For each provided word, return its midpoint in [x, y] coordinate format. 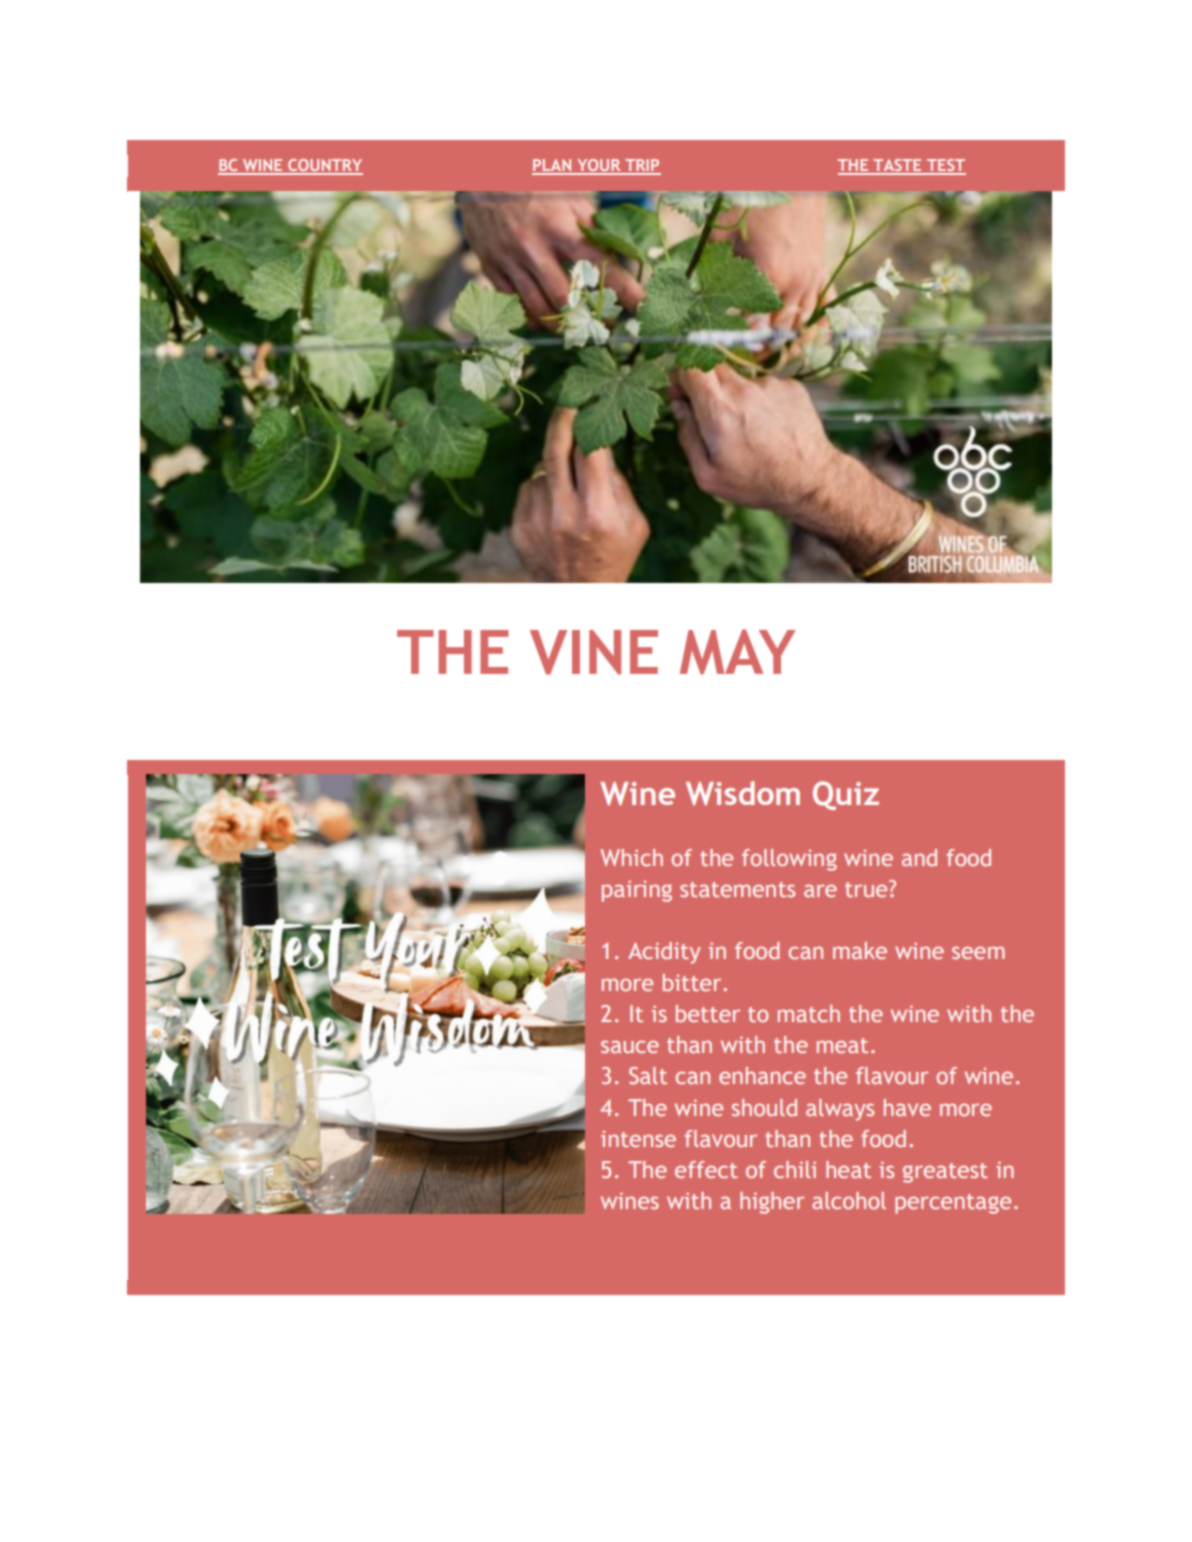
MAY [738, 652]
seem [978, 953]
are [820, 891]
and [919, 857]
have [907, 1107]
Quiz [846, 795]
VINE [594, 652]
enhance [762, 1075]
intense [638, 1139]
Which [631, 857]
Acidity [664, 953]
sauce [630, 1047]
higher [772, 1203]
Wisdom [743, 793]
